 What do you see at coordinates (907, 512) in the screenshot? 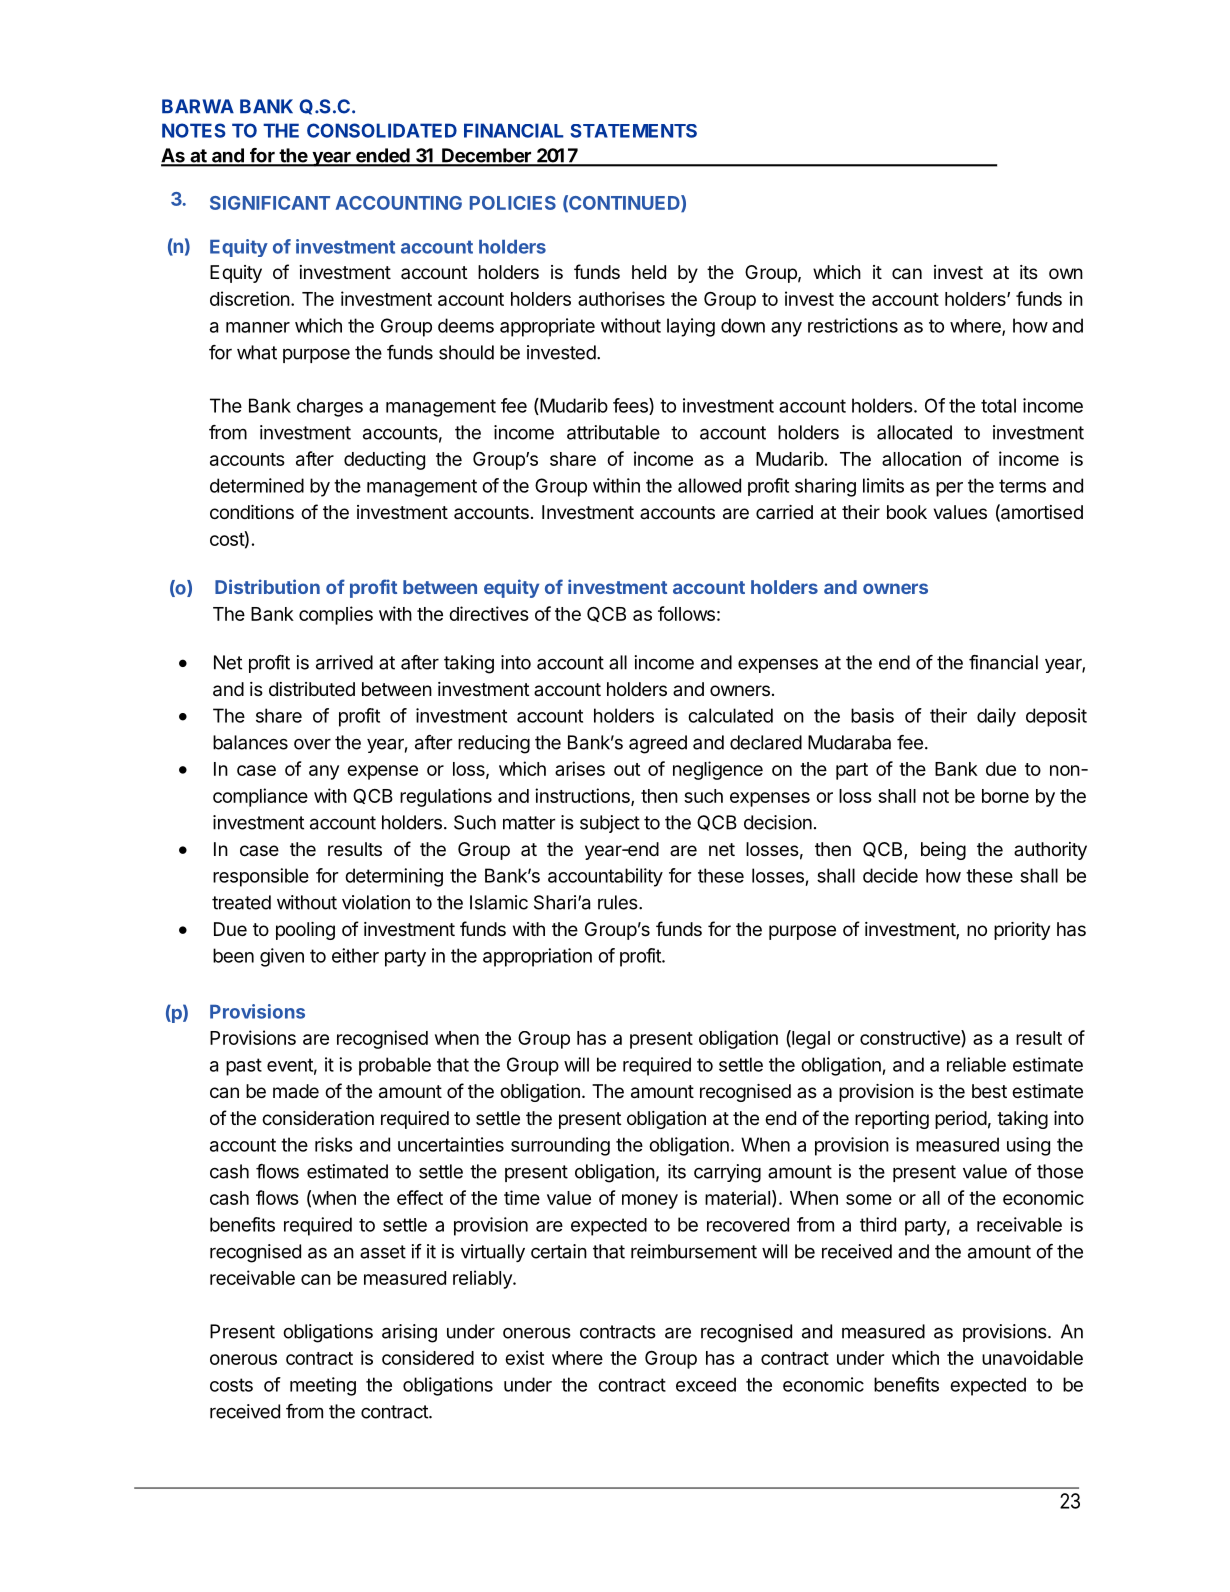
I see `book` at bounding box center [907, 512].
